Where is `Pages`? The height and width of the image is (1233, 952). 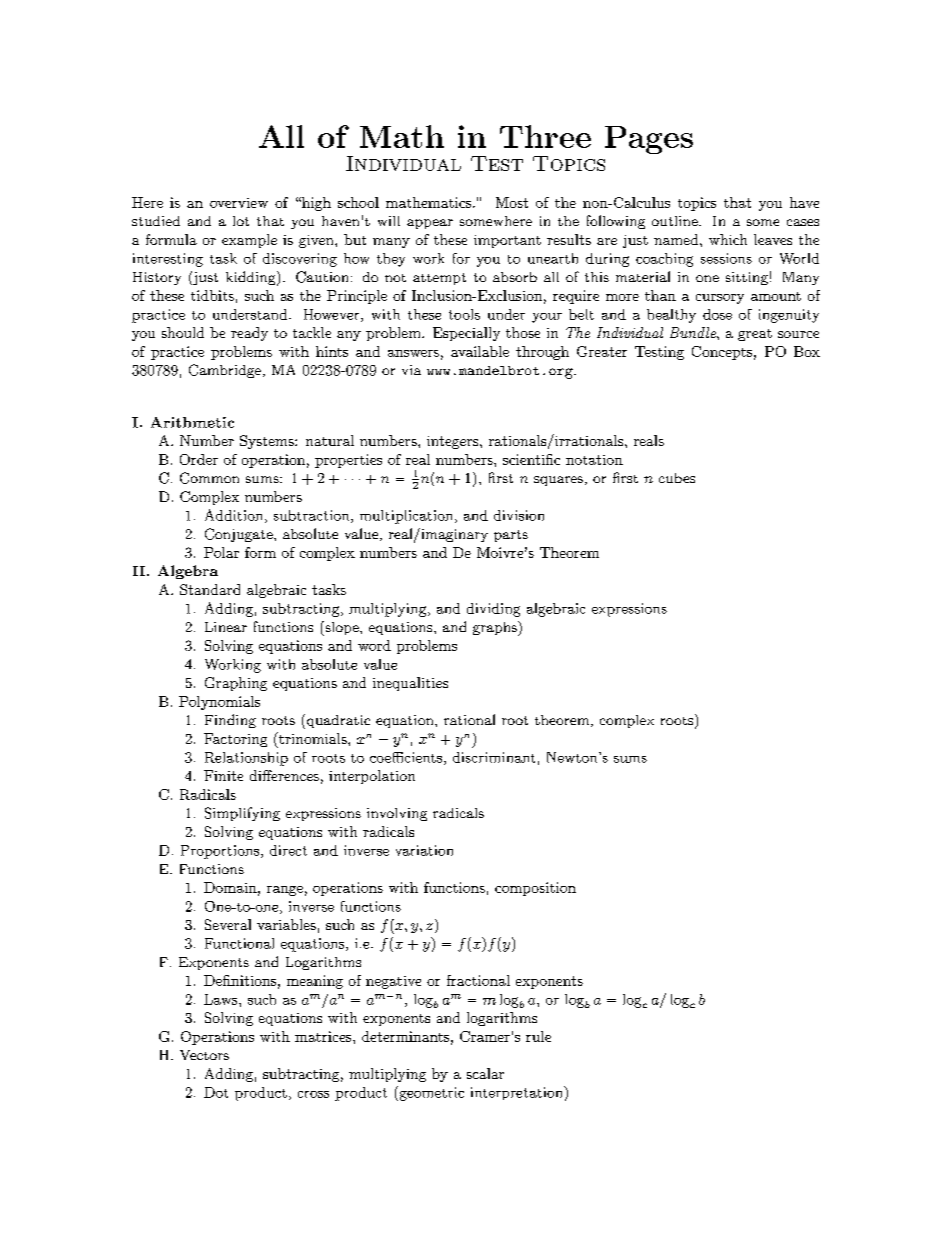
Pages is located at coordinates (649, 140).
